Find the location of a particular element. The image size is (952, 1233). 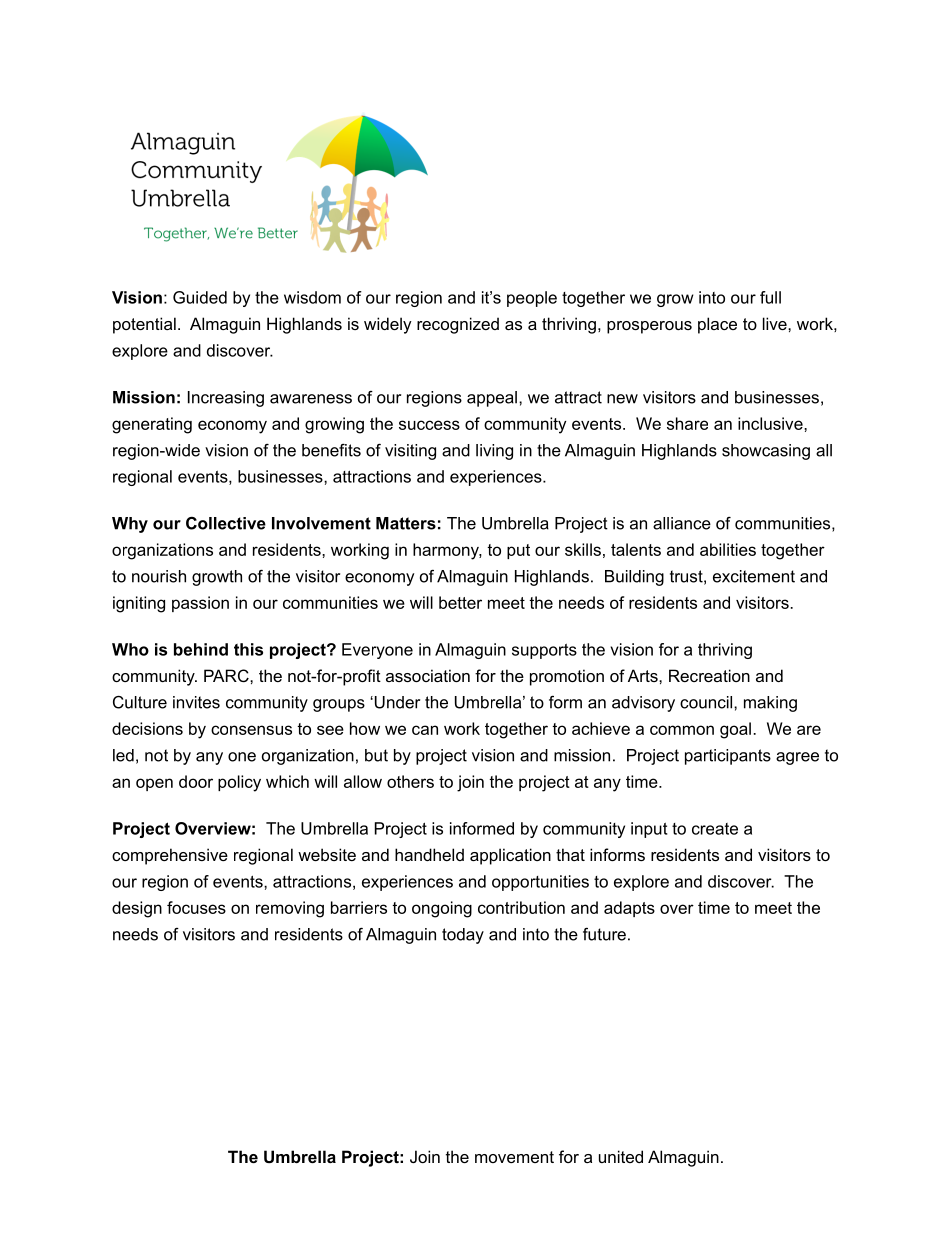

living is located at coordinates (494, 452).
